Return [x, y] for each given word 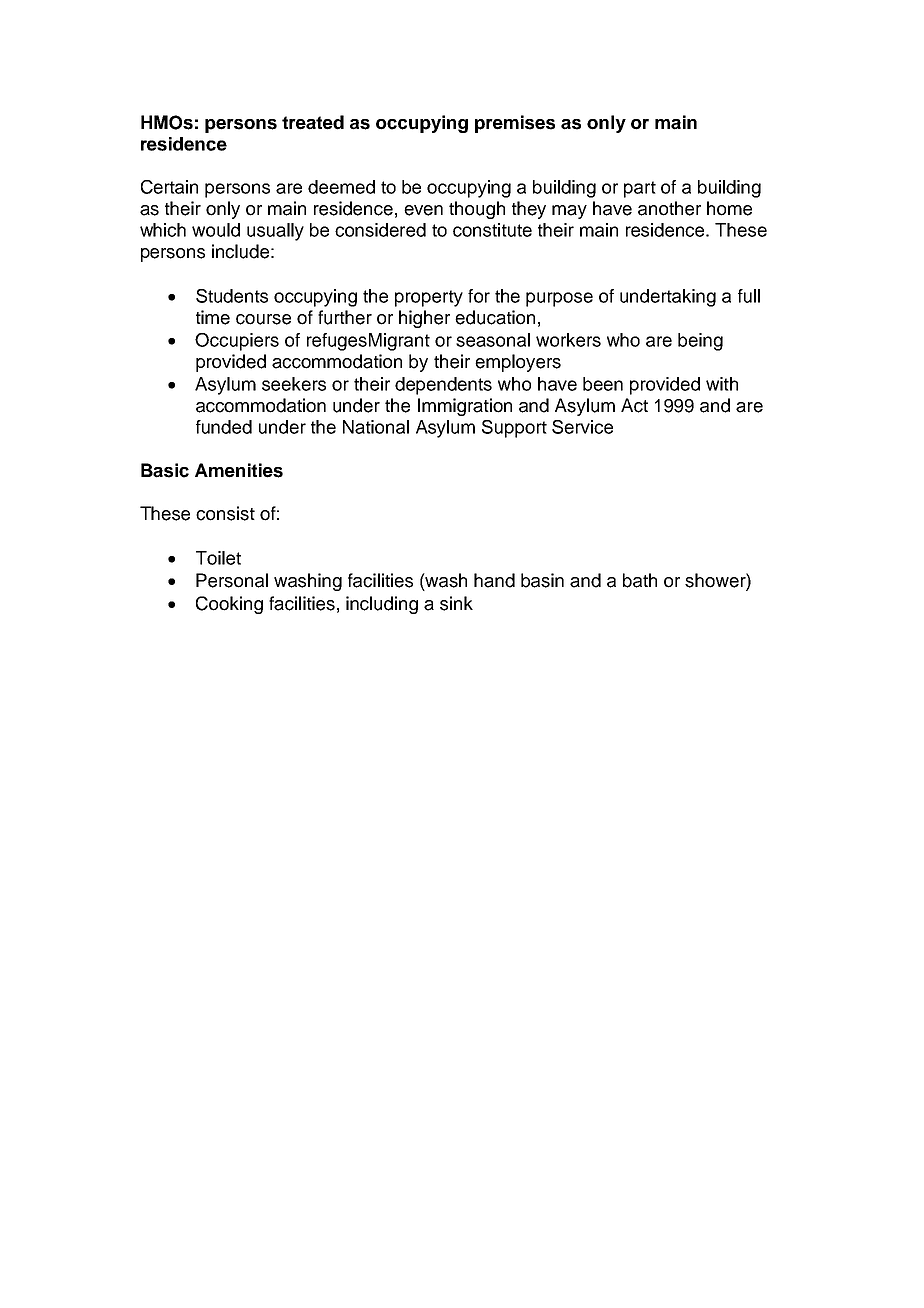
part [640, 189]
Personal [232, 580]
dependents [443, 386]
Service [582, 427]
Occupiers [237, 342]
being [700, 342]
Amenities [239, 470]
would [216, 230]
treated [313, 122]
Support [514, 429]
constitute [492, 230]
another [669, 208]
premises [515, 124]
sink [456, 603]
